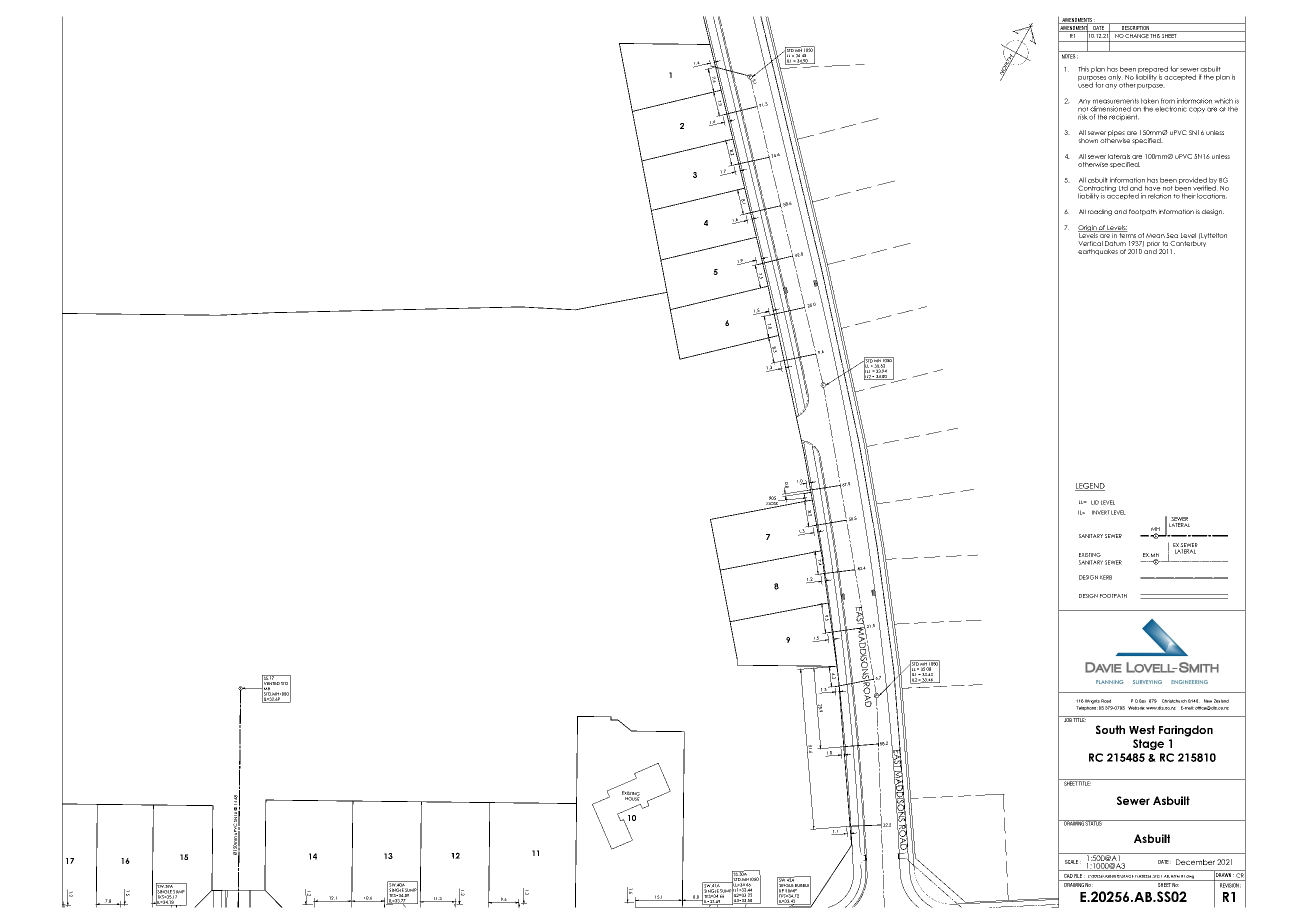 This page has width=1308, height=924. Describe the element at coordinates (1083, 117) in the page. I see `risk` at that location.
